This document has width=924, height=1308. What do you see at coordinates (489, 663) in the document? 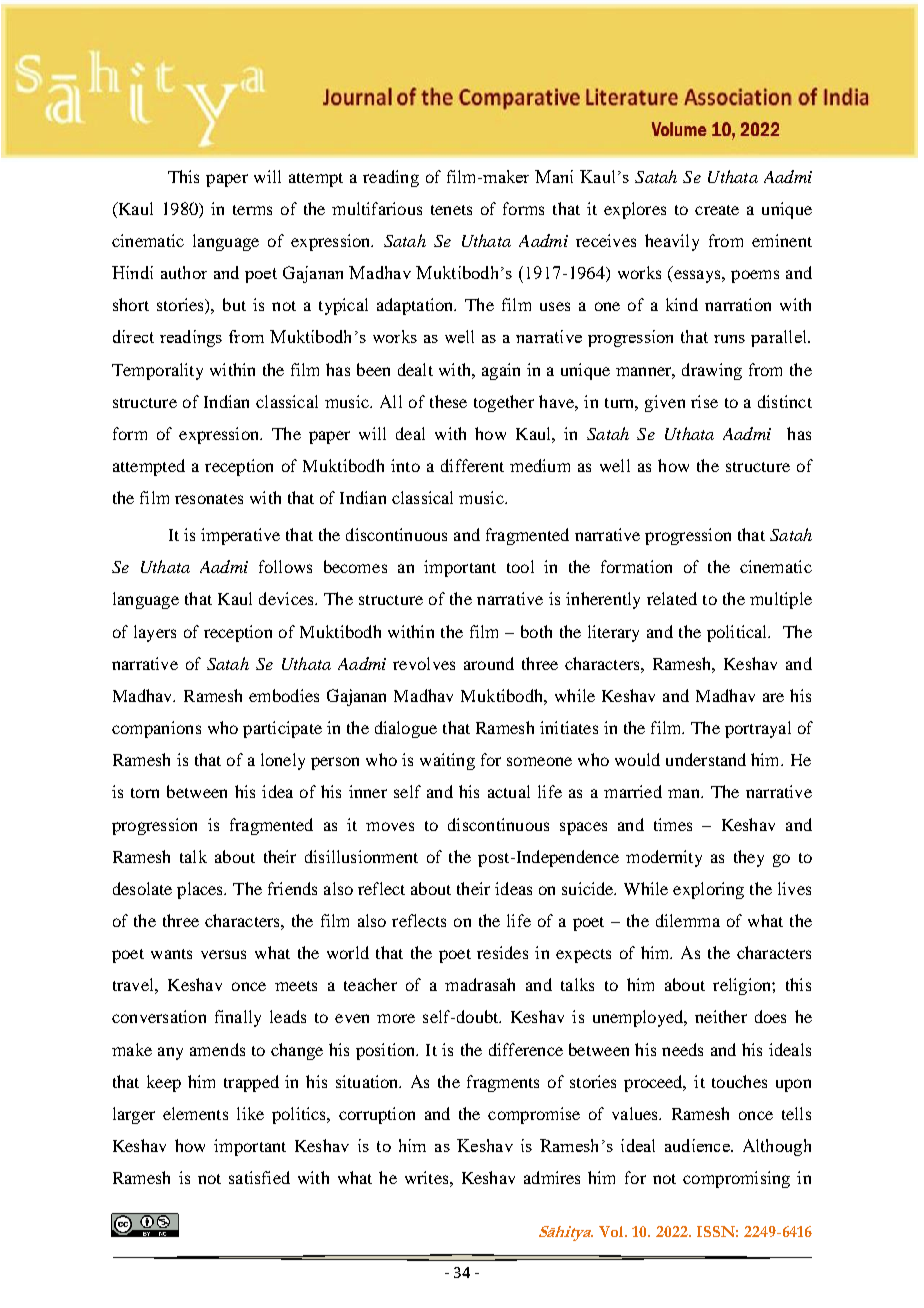
I see `around` at bounding box center [489, 663].
